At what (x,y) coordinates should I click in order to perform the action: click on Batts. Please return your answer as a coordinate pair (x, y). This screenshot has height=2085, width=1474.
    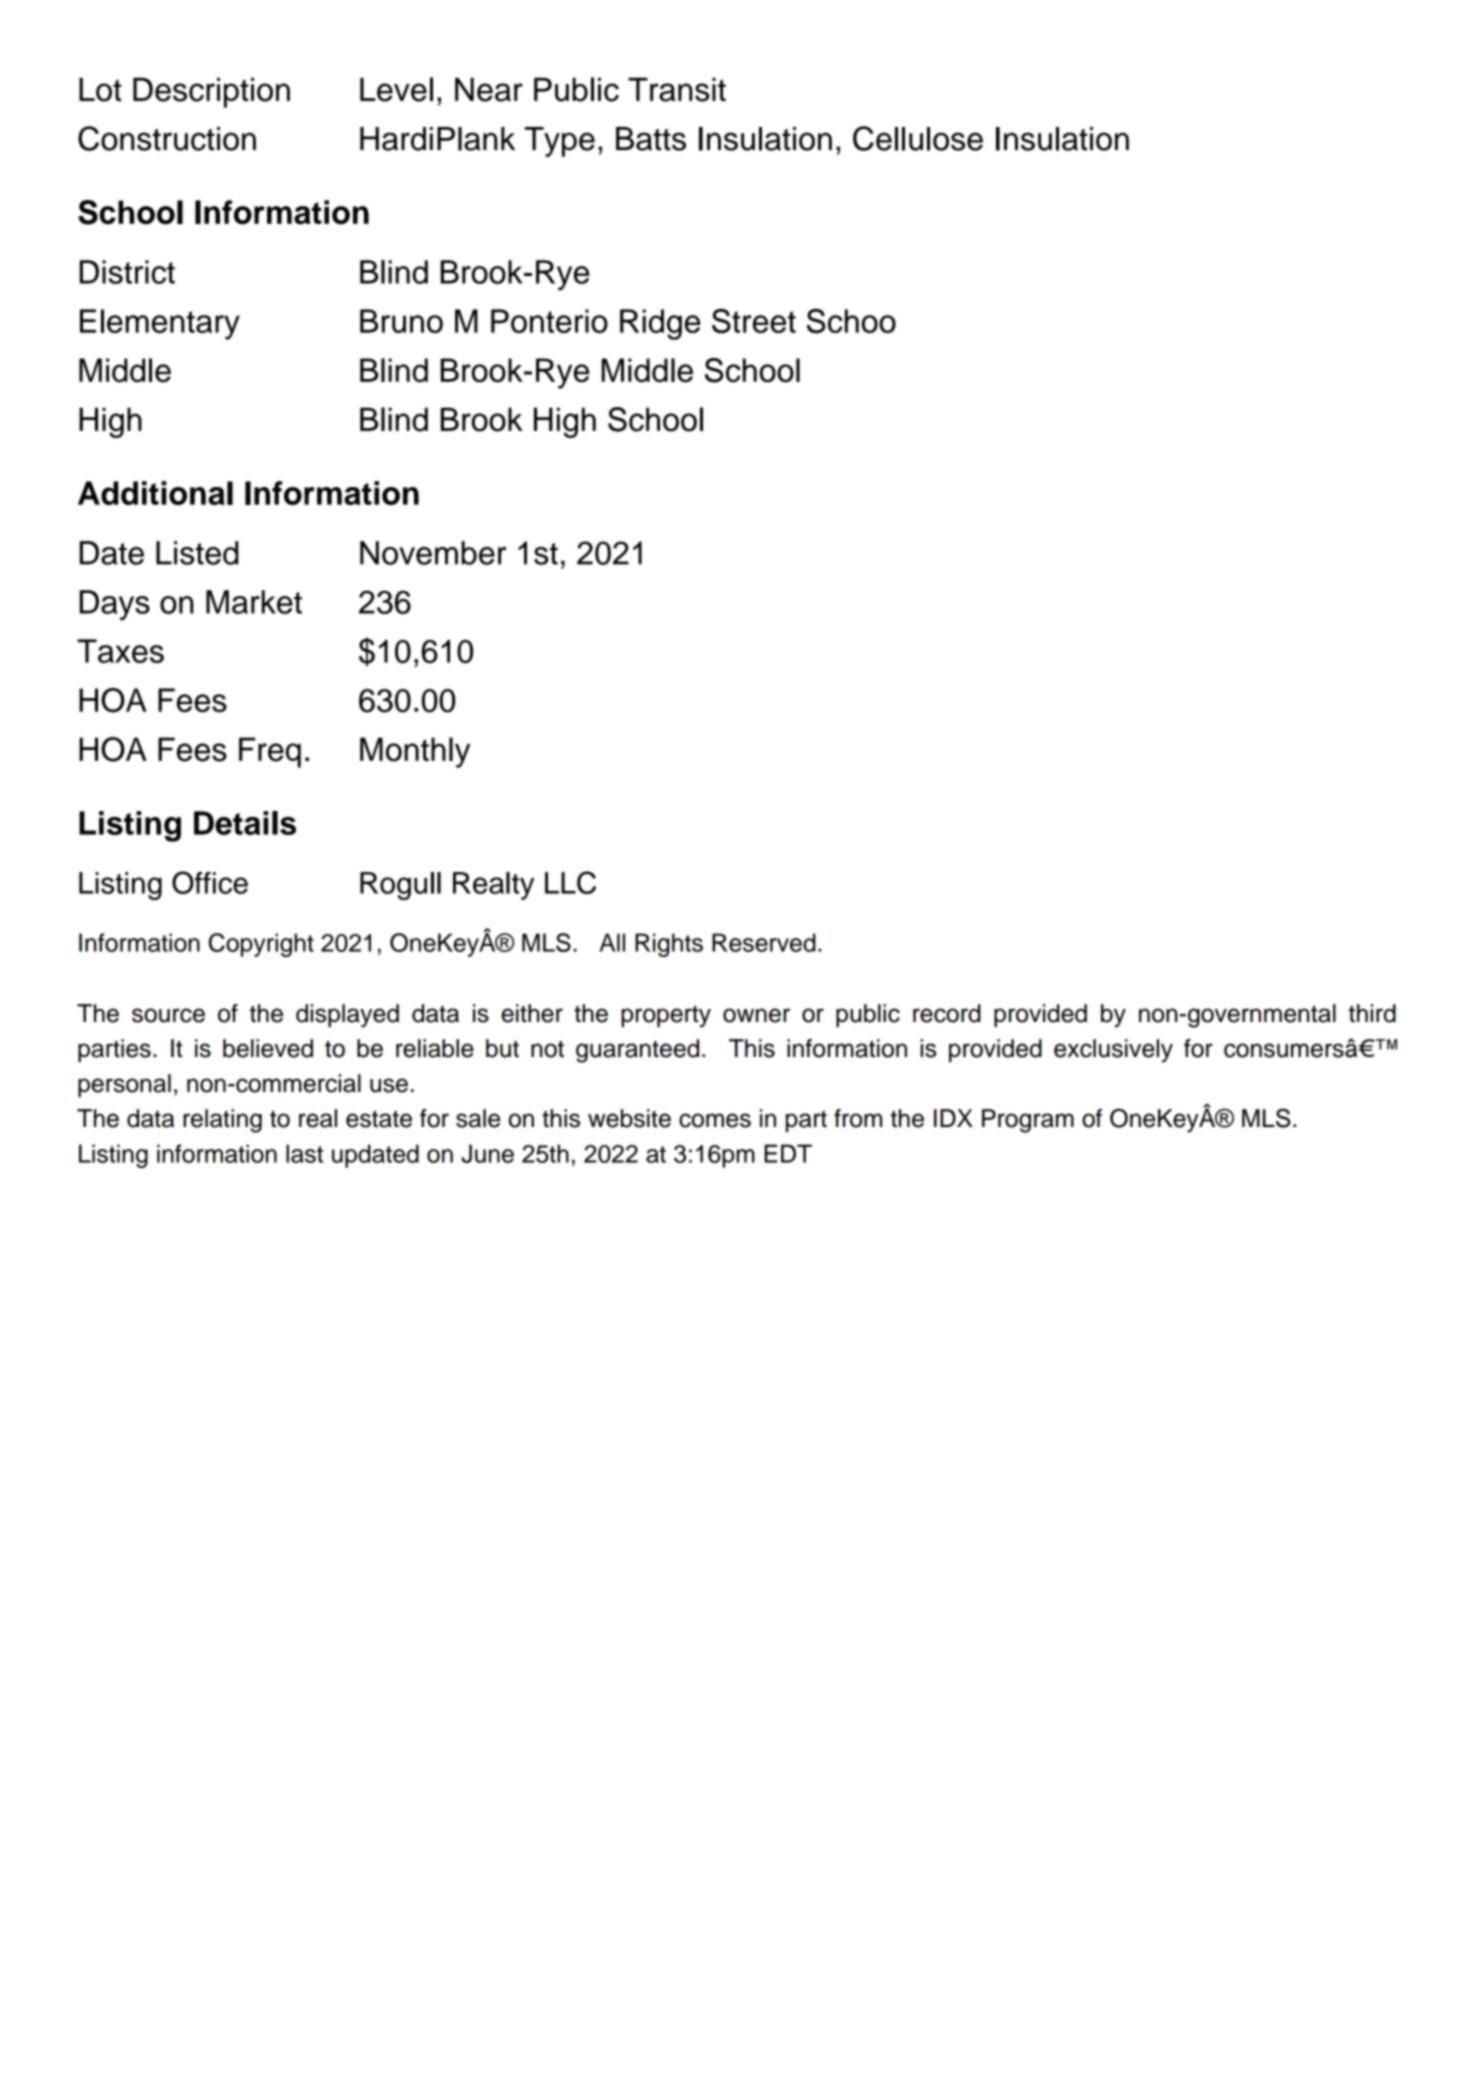
    Looking at the image, I should click on (651, 139).
